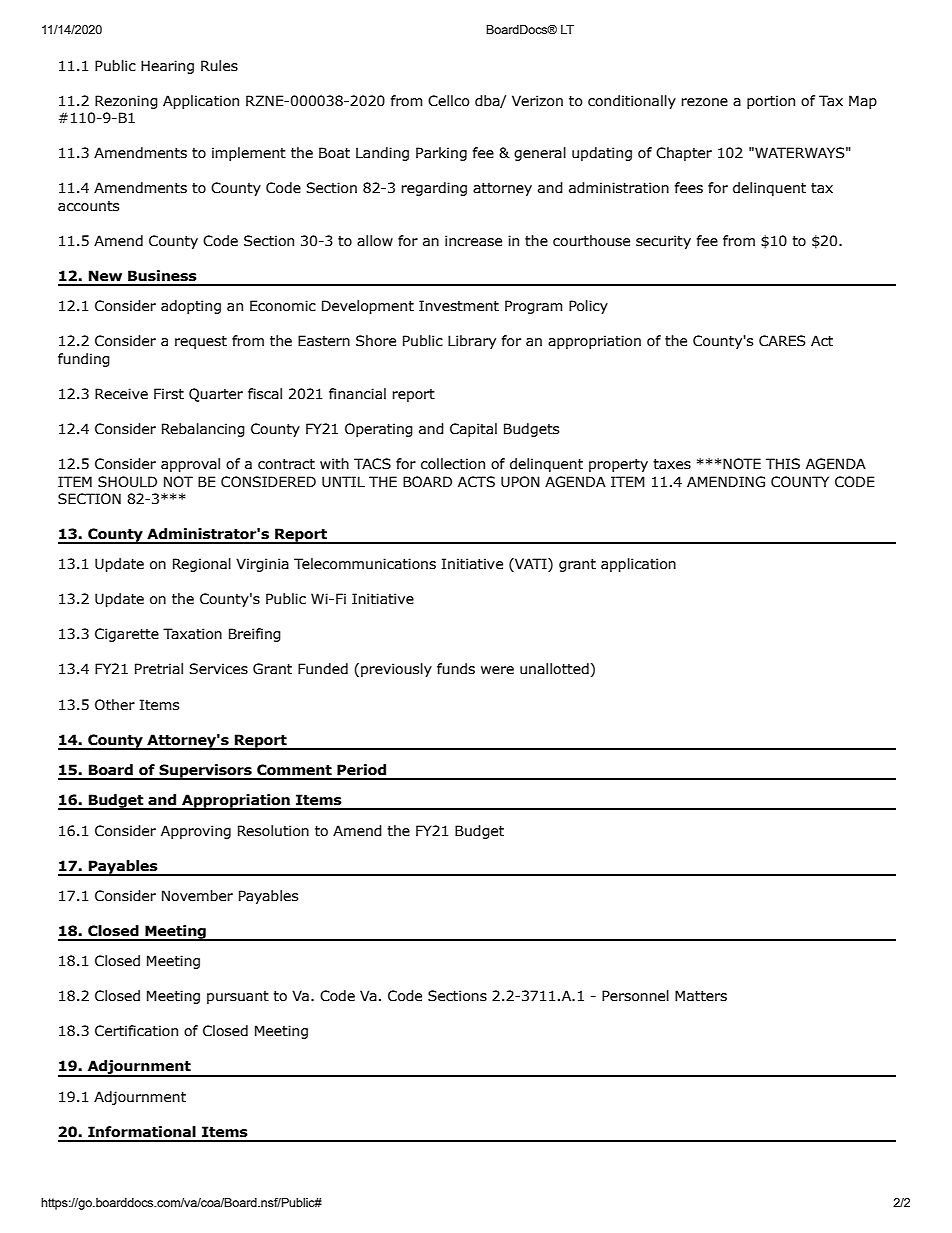  What do you see at coordinates (473, 430) in the page?
I see `Capital` at bounding box center [473, 430].
